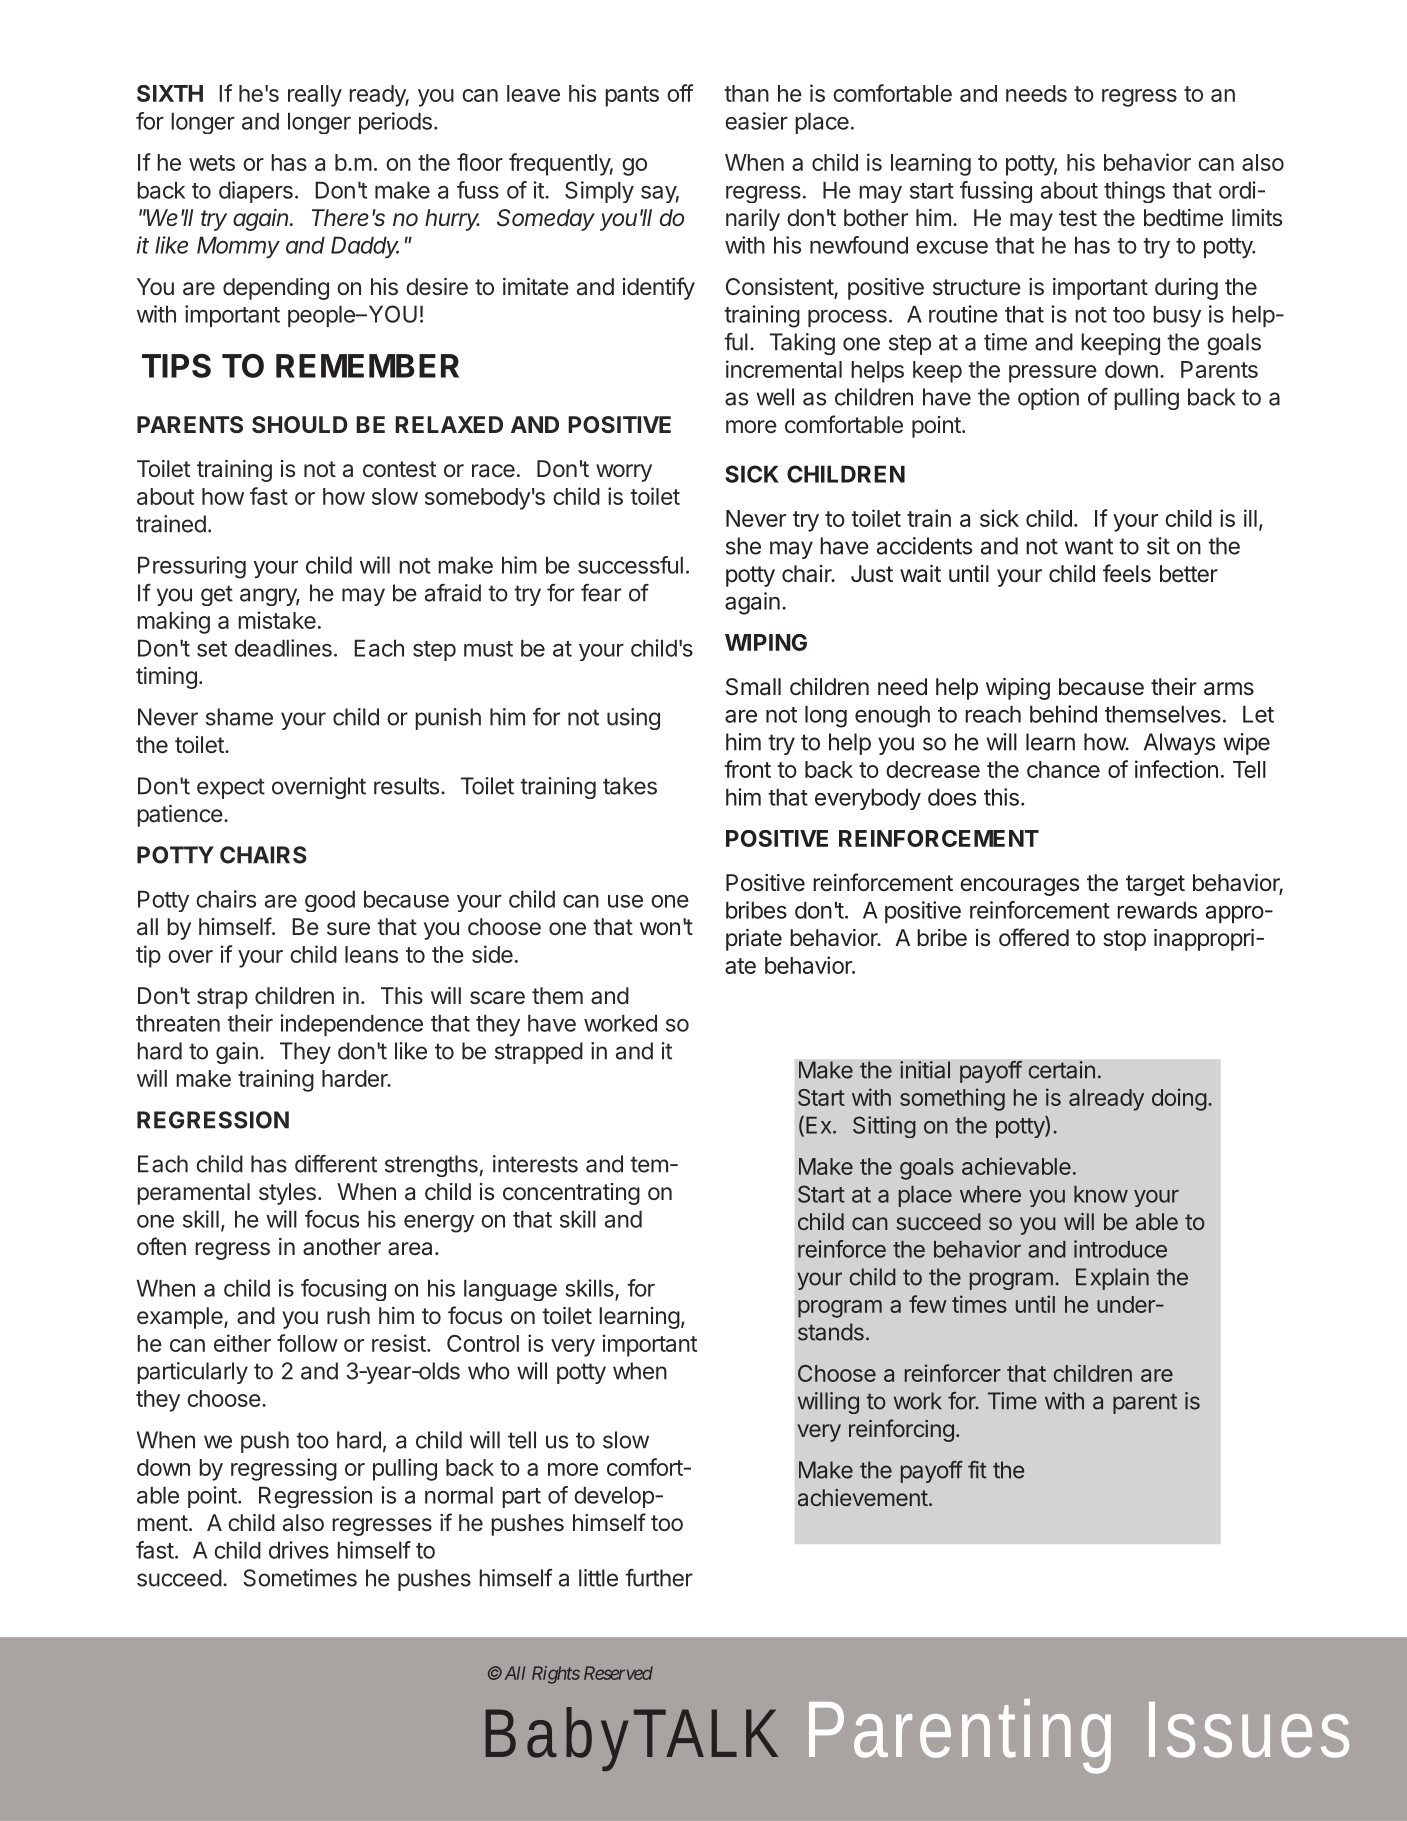 This document has height=1821, width=1407. What do you see at coordinates (1063, 714) in the document?
I see `behind` at bounding box center [1063, 714].
